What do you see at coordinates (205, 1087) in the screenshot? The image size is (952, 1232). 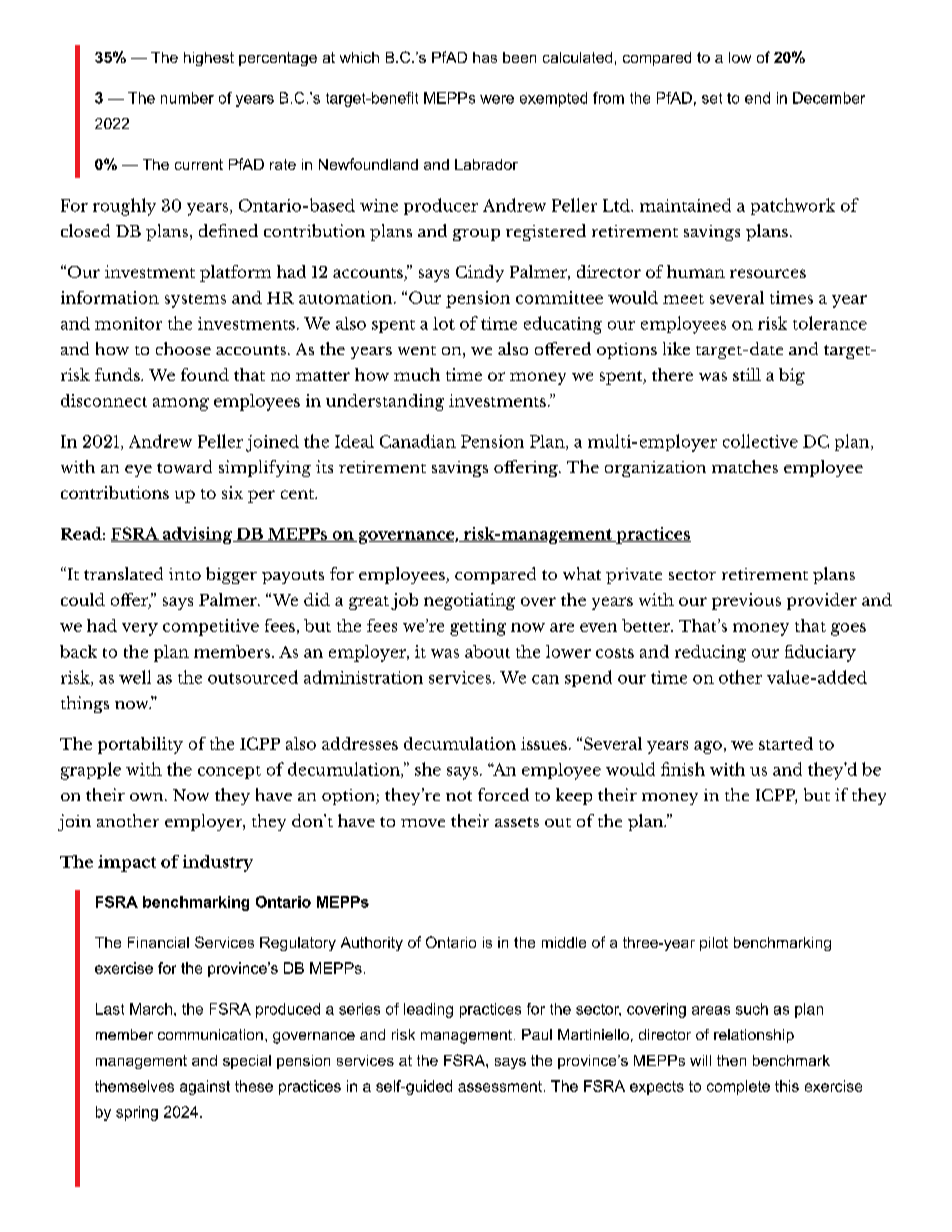 I see `against` at bounding box center [205, 1087].
